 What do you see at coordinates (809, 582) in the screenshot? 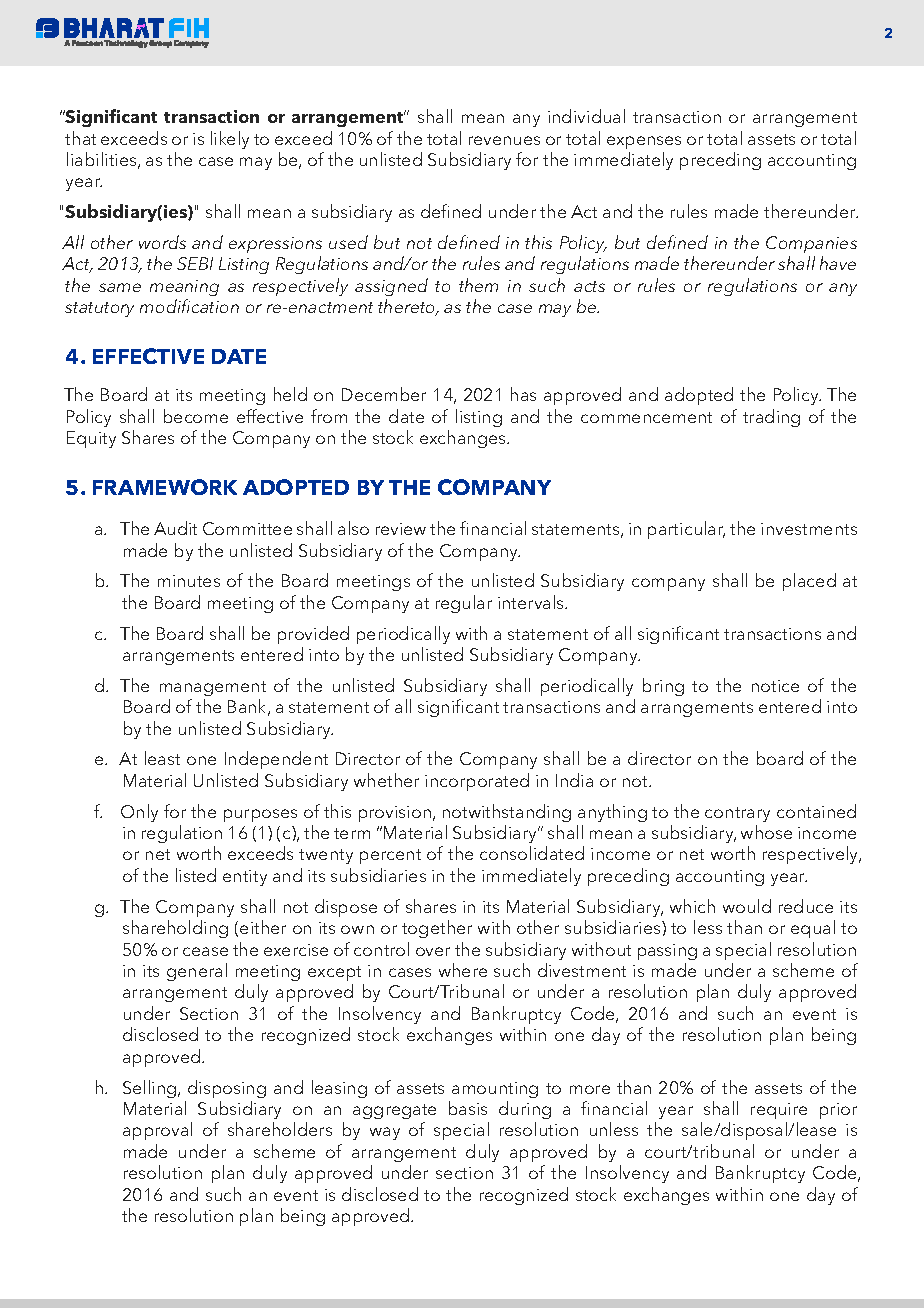
I see `placed` at bounding box center [809, 582].
